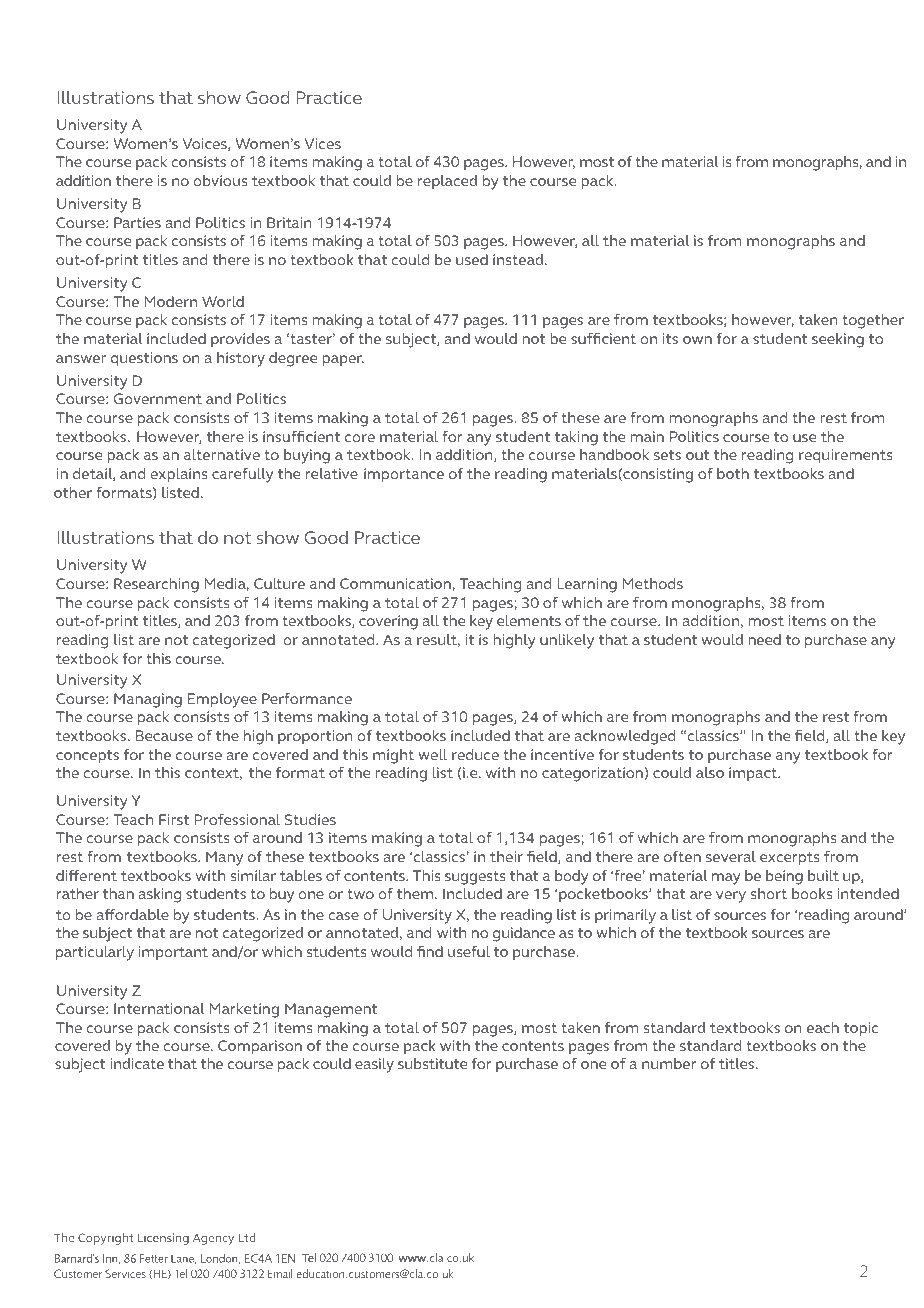 The image size is (924, 1308). Describe the element at coordinates (404, 475) in the screenshot. I see `importance` at that location.
